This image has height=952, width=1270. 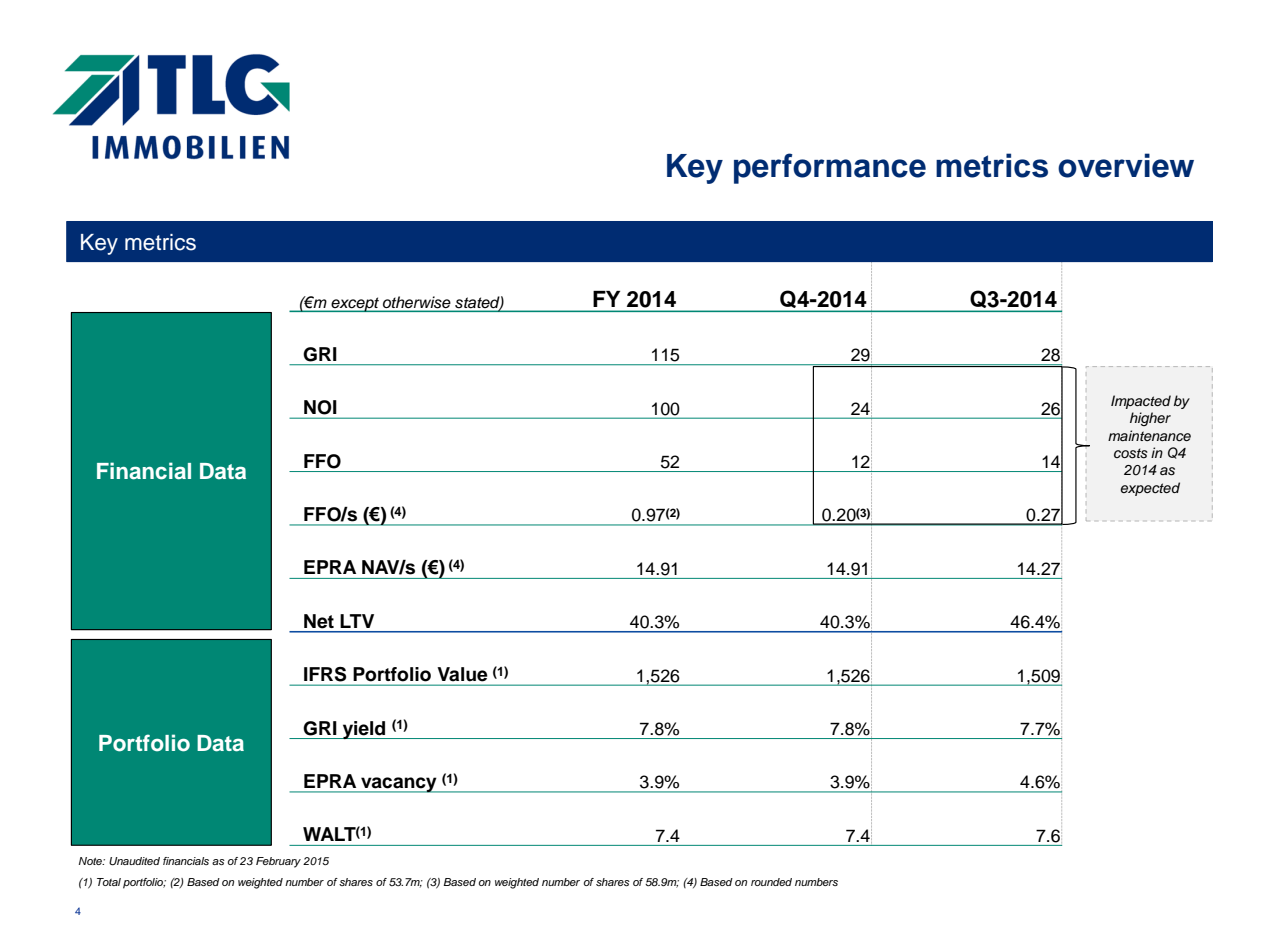 What do you see at coordinates (462, 674) in the image?
I see `Value` at bounding box center [462, 674].
